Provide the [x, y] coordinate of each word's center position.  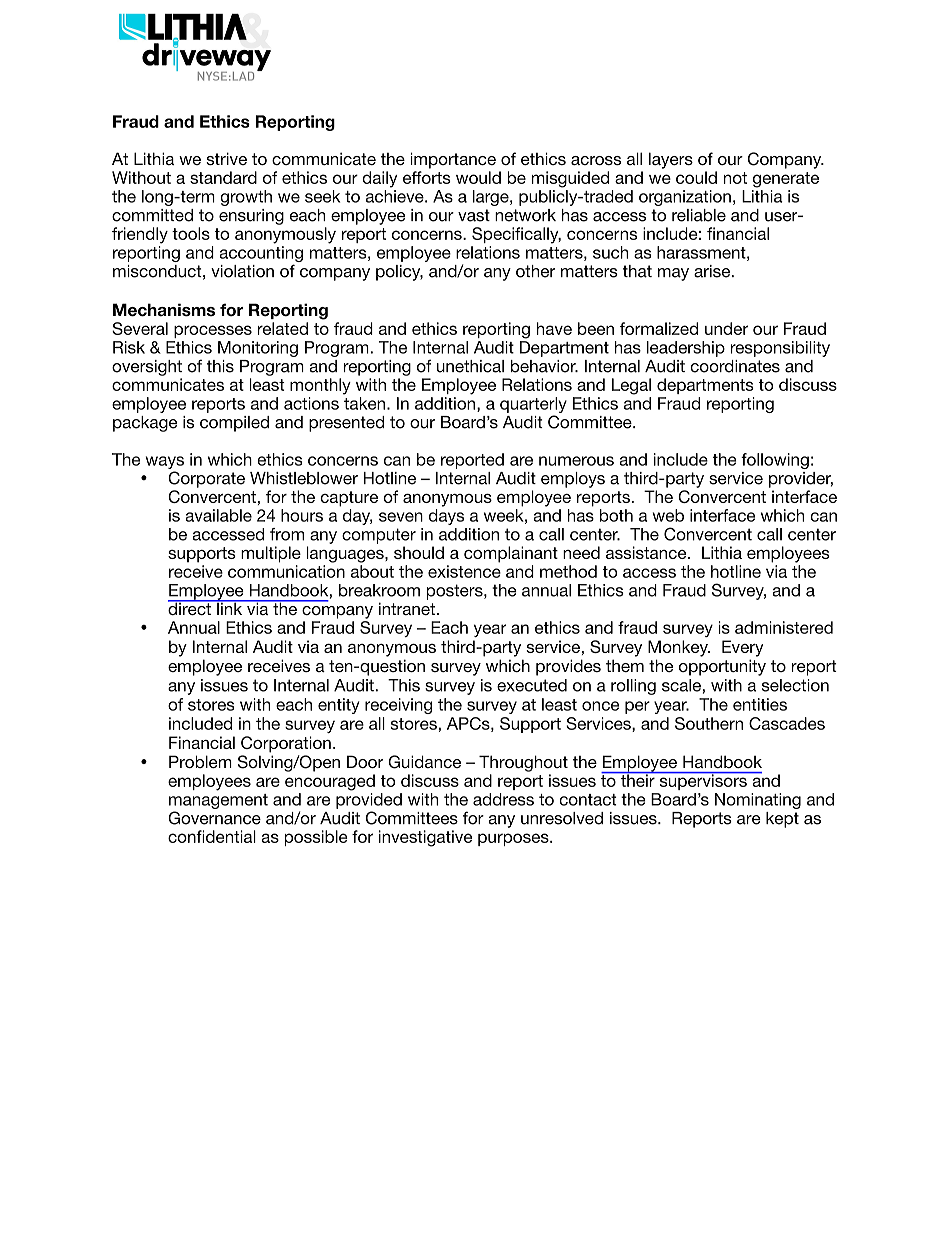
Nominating [758, 801]
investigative [425, 838]
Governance [214, 818]
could [696, 177]
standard [223, 177]
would [478, 177]
